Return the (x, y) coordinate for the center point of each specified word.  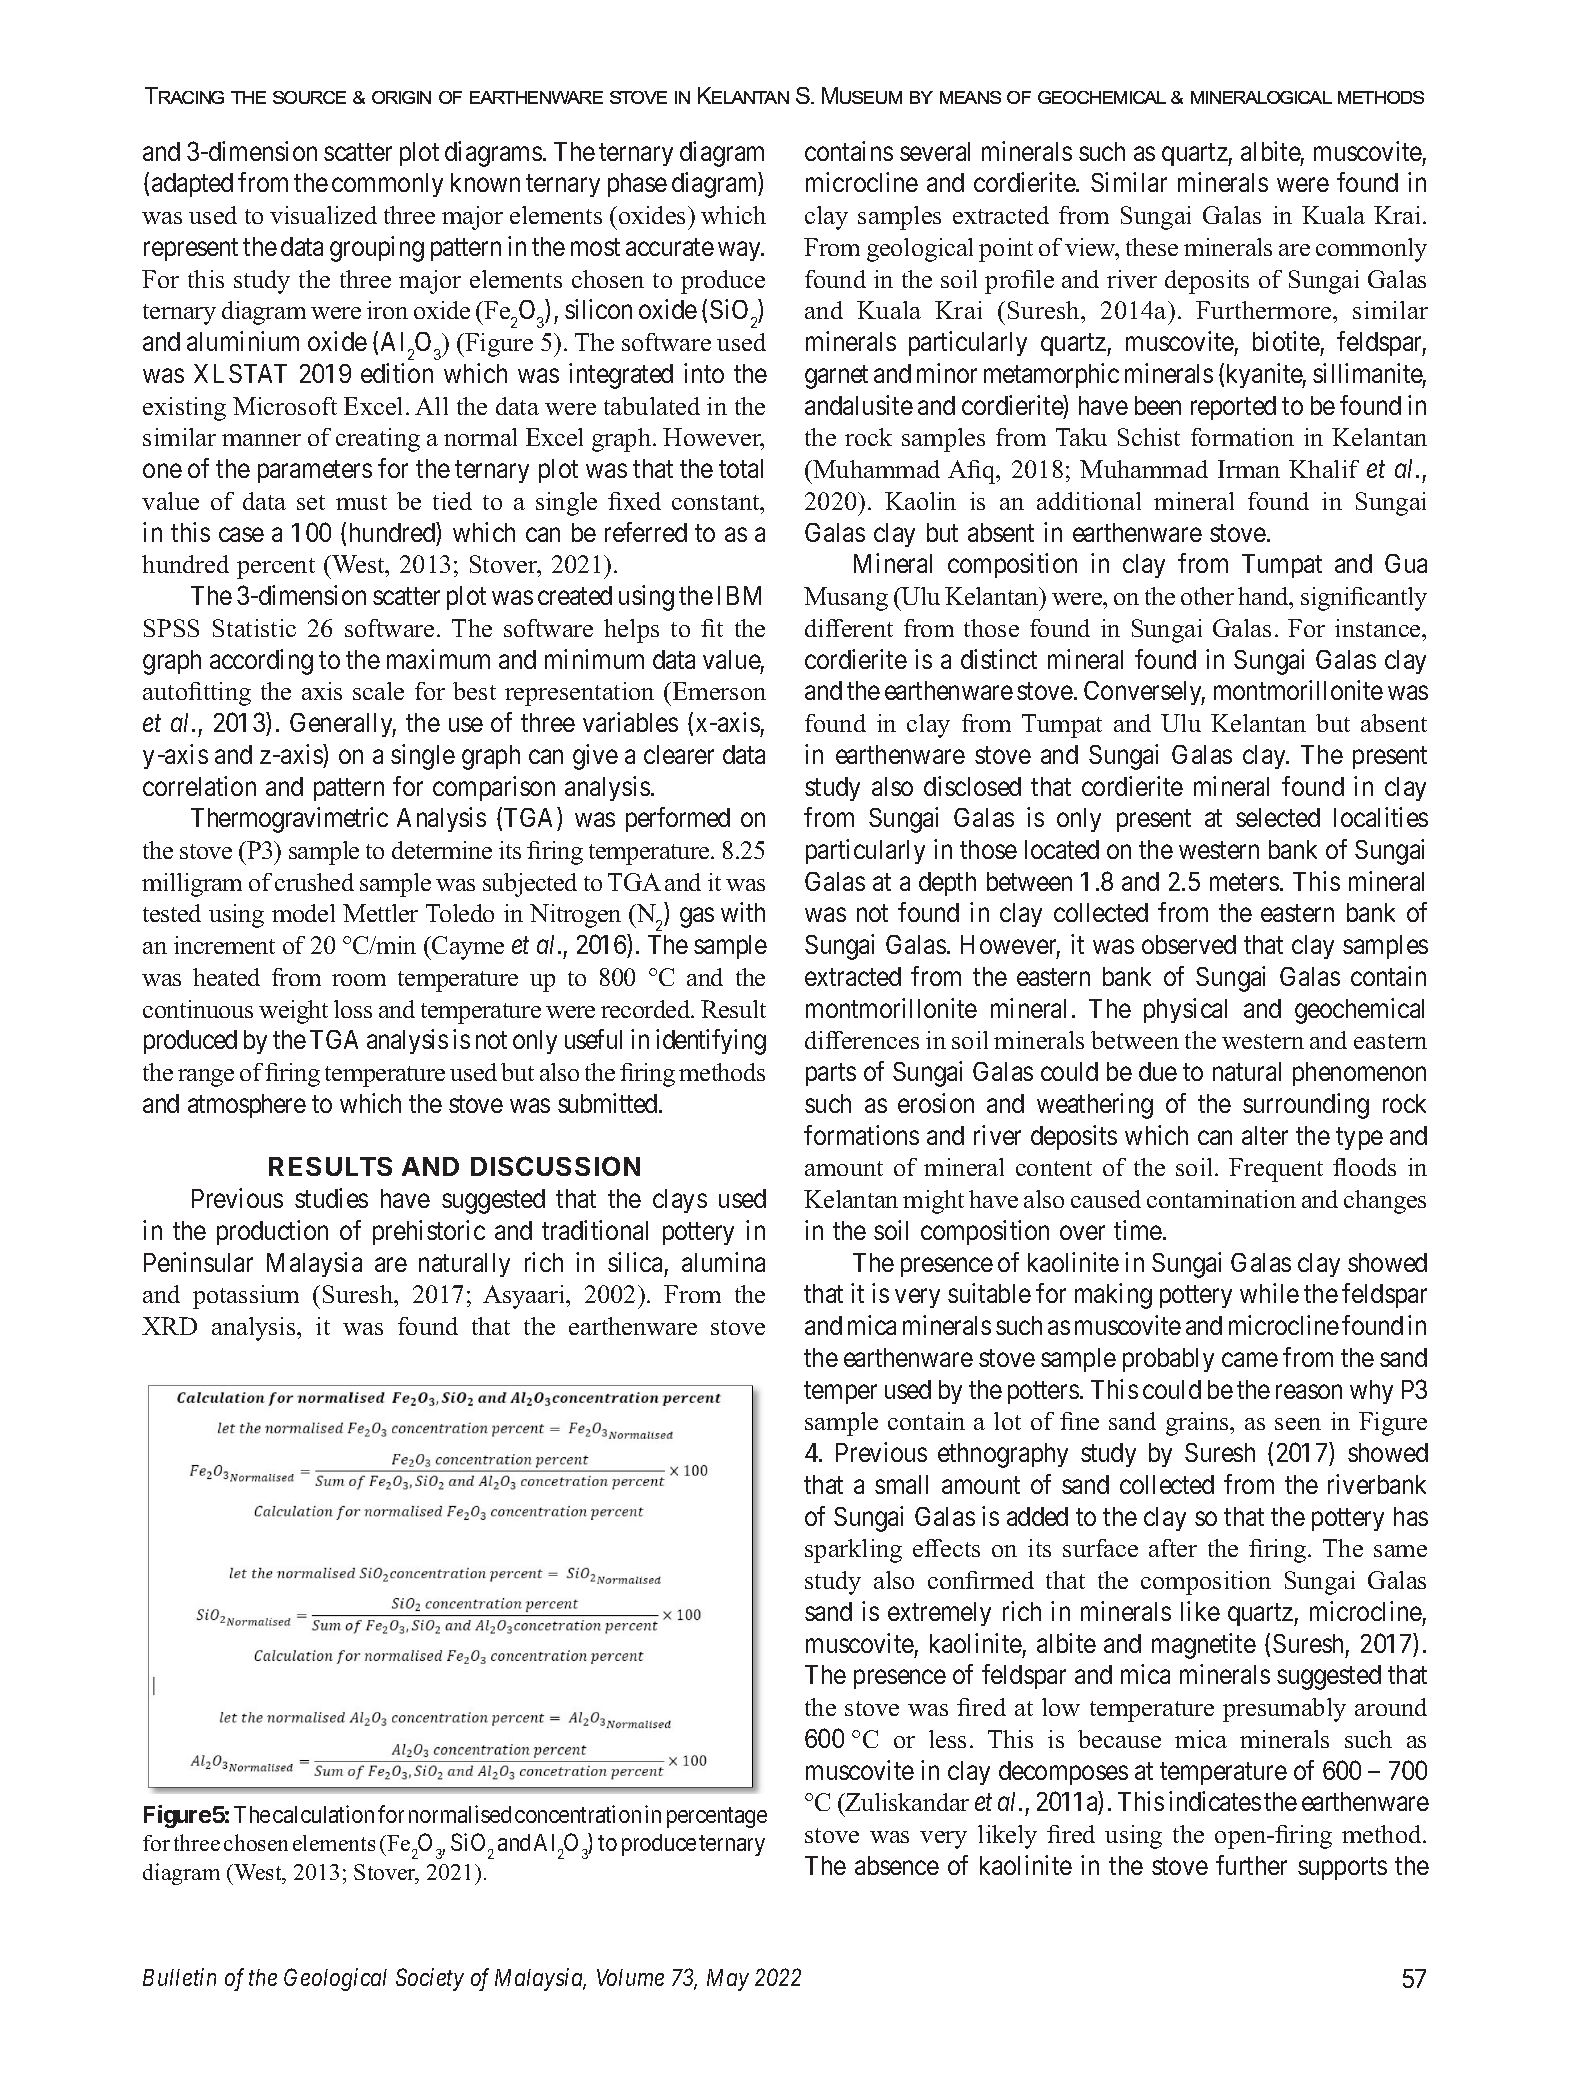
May (728, 1980)
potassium (246, 1297)
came (1250, 1360)
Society (430, 1979)
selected (1278, 817)
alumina (723, 1262)
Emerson (719, 691)
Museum (862, 95)
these (1152, 247)
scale (378, 691)
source (309, 97)
